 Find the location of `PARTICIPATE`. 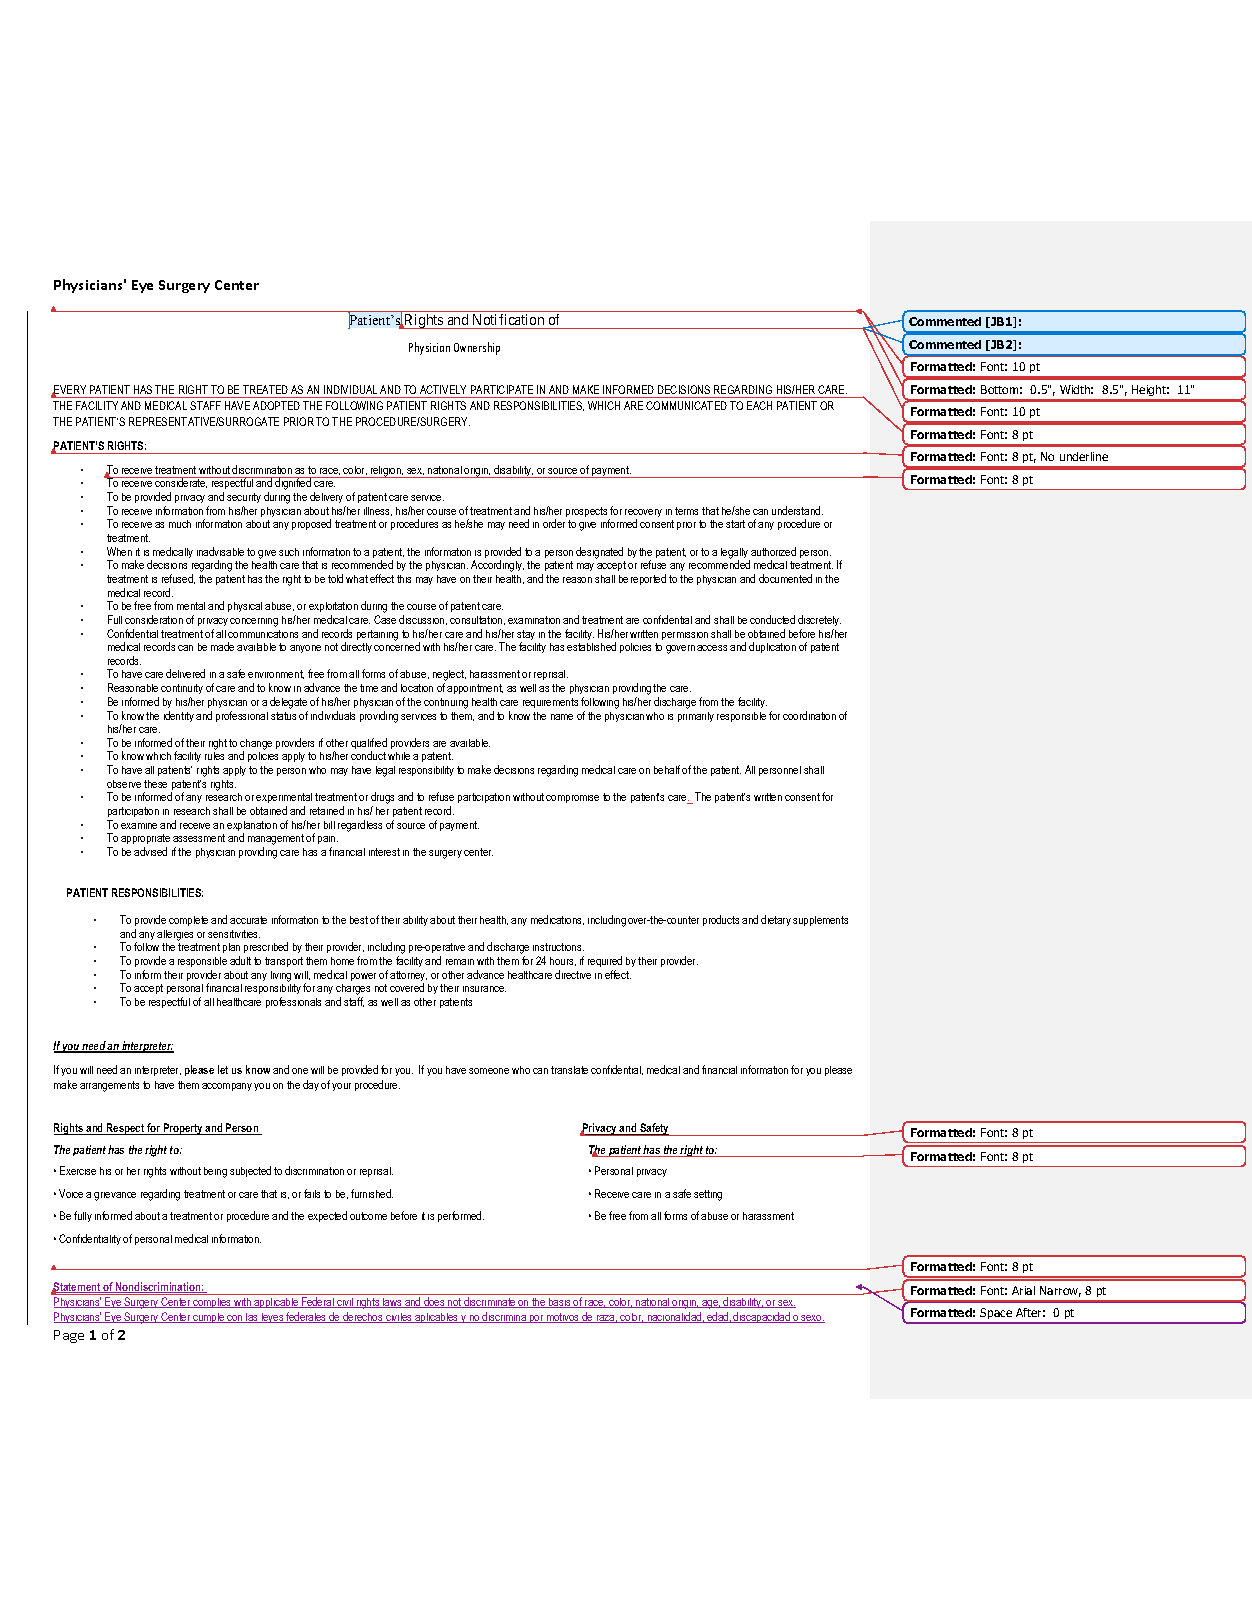

PARTICIPATE is located at coordinates (502, 389).
